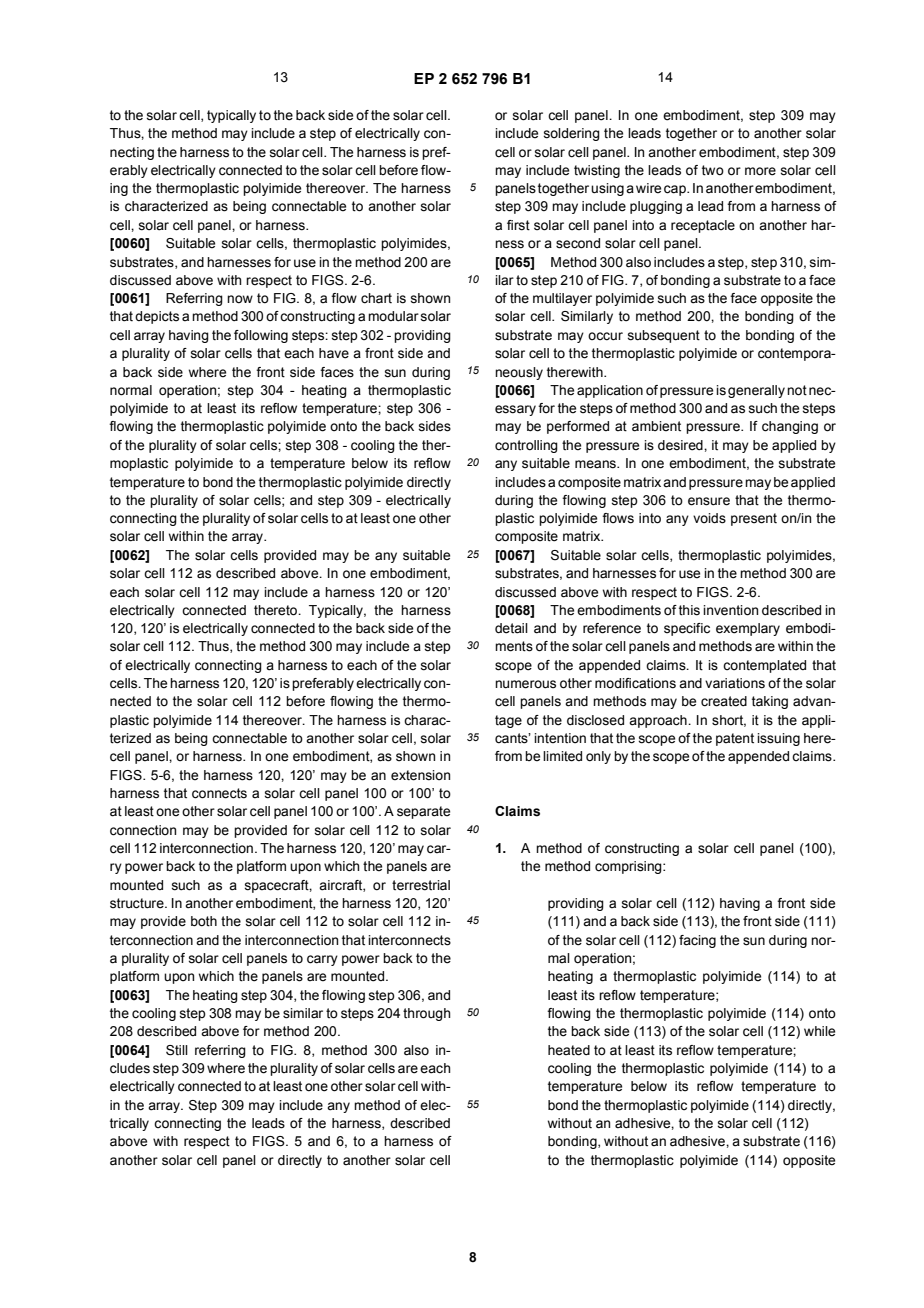  Describe the element at coordinates (138, 903) in the screenshot. I see `structure` at that location.
